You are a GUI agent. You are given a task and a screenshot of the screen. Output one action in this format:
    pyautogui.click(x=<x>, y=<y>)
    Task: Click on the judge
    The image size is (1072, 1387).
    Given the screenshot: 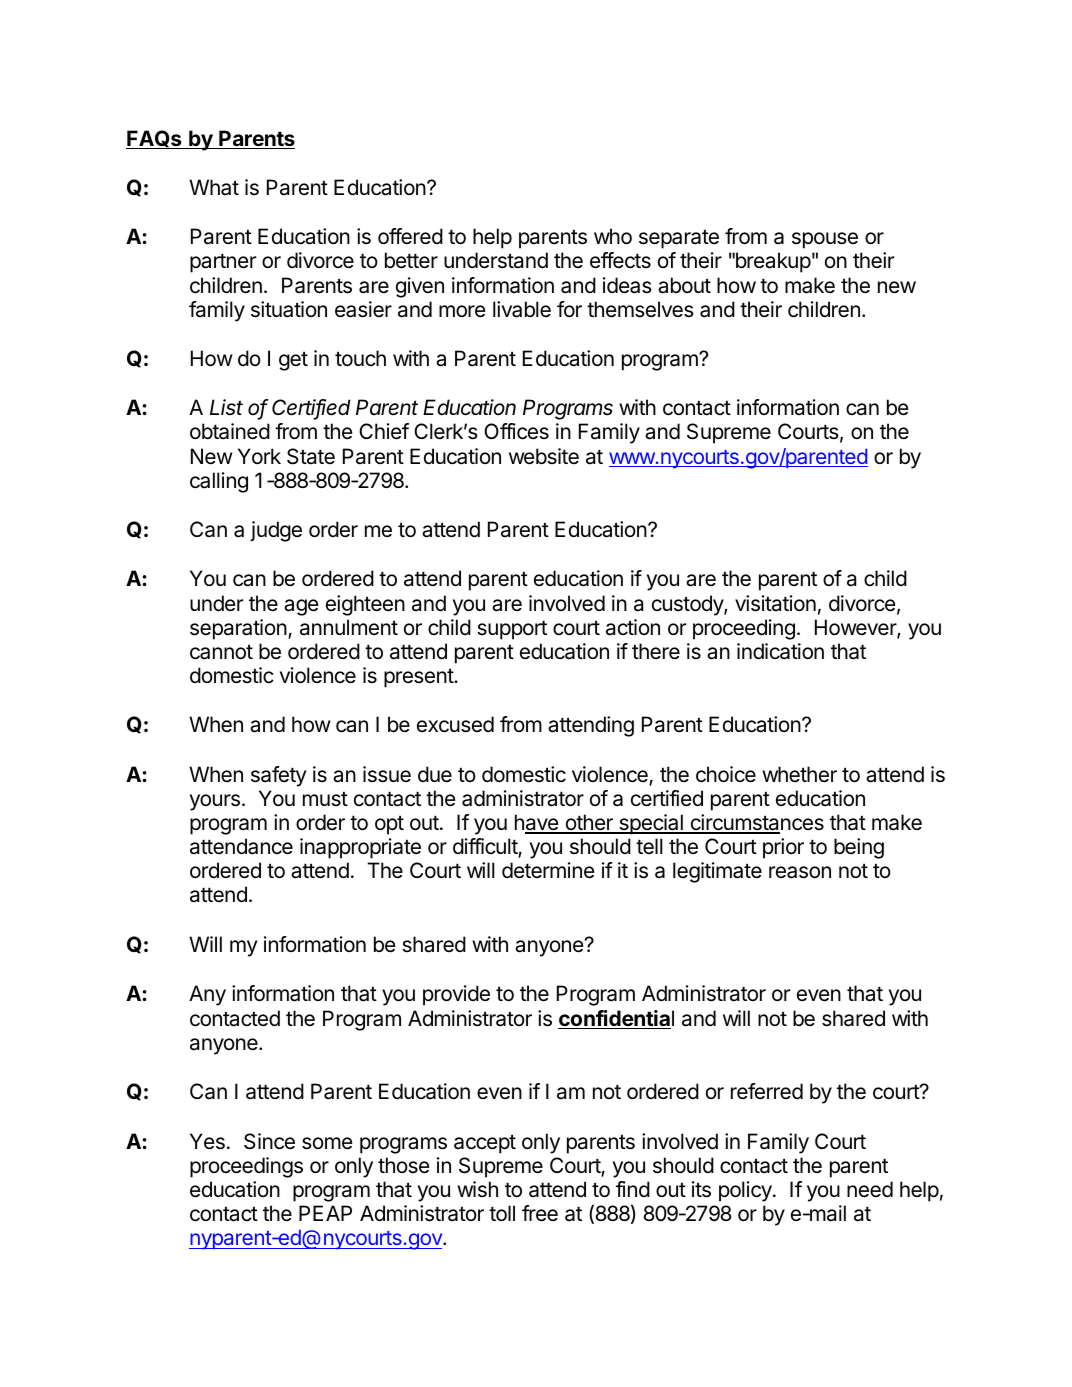 What is the action you would take?
    pyautogui.click(x=276, y=531)
